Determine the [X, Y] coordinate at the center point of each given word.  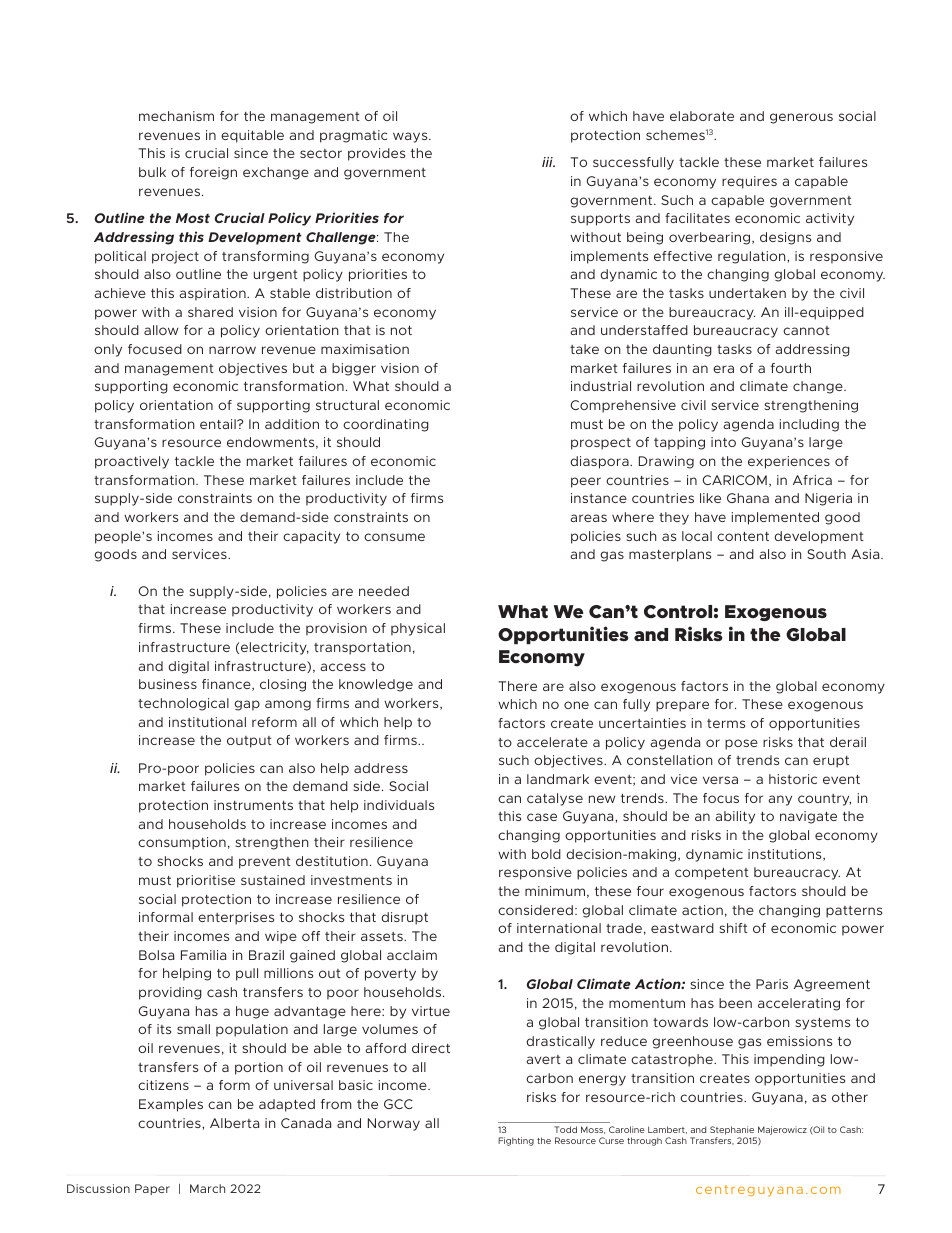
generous [801, 118]
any [780, 800]
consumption [182, 843]
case [542, 817]
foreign [213, 173]
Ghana [748, 498]
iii [548, 162]
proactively [132, 462]
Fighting [516, 1141]
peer [586, 482]
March [207, 1188]
